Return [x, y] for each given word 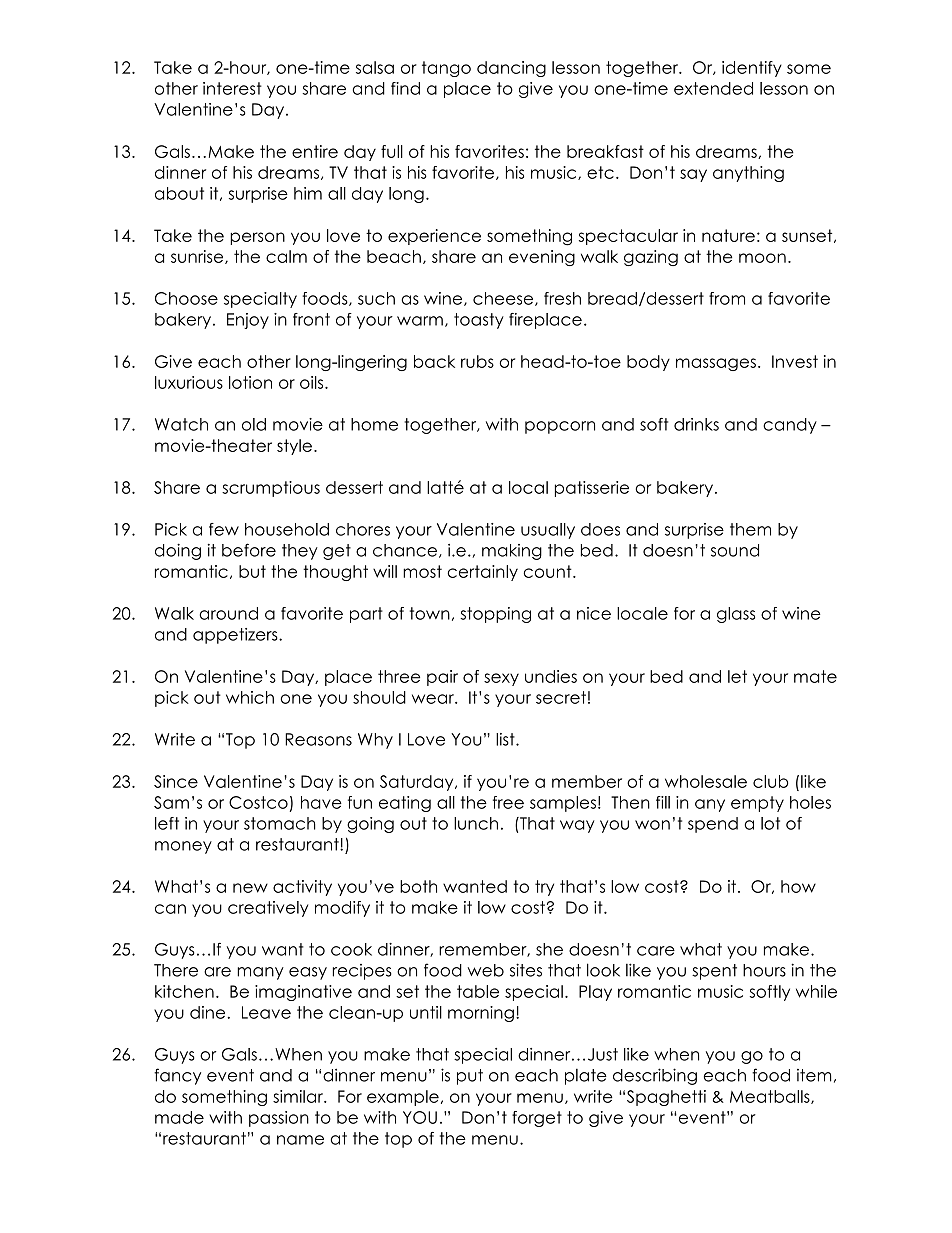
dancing [511, 69]
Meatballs [771, 1097]
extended [713, 88]
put [470, 1077]
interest [232, 88]
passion [279, 1119]
